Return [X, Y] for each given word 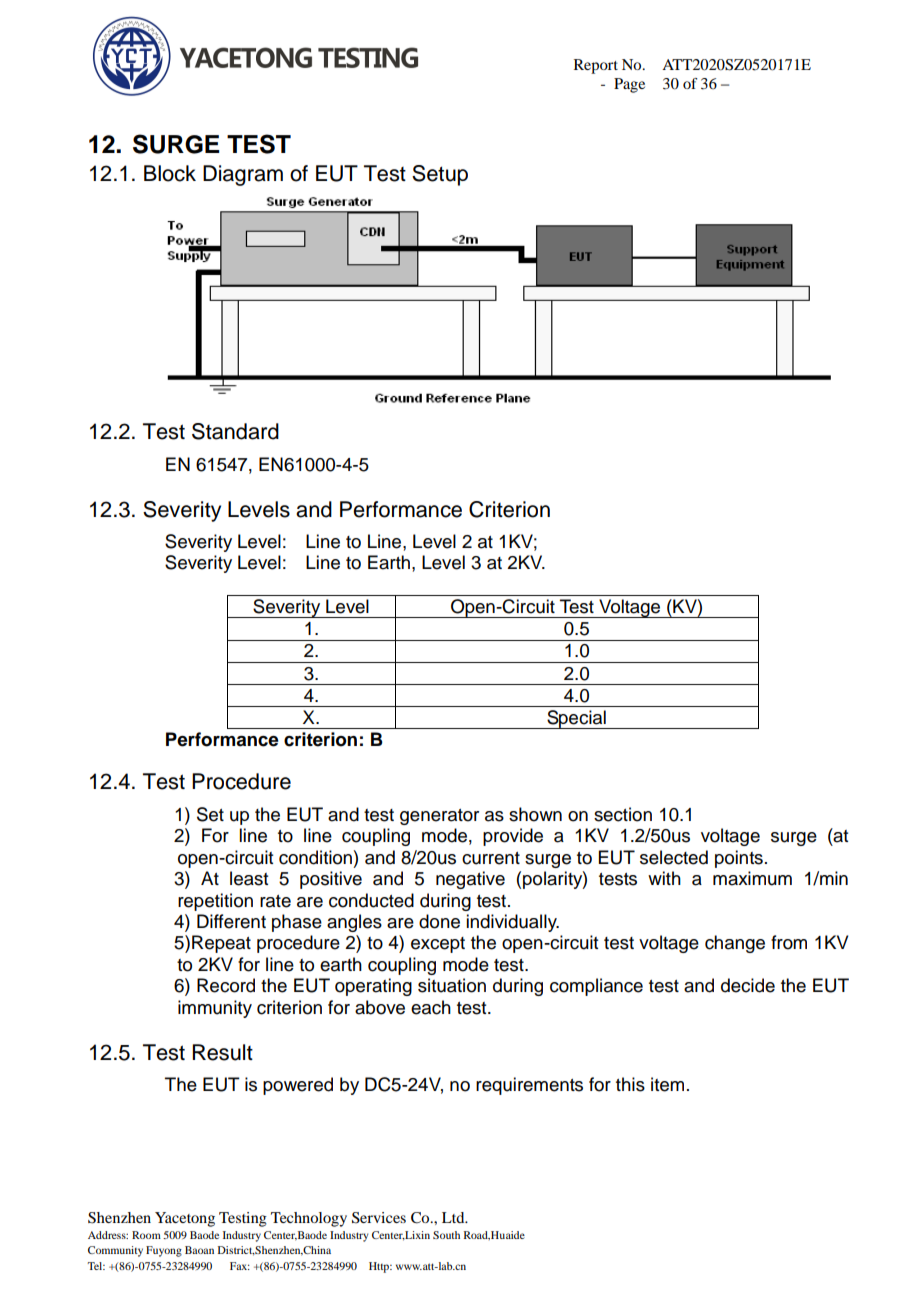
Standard [235, 431]
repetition [215, 902]
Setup [440, 175]
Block [170, 173]
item [667, 1084]
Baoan [199, 1250]
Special [576, 719]
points [739, 859]
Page [629, 85]
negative [470, 880]
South [446, 1235]
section [623, 814]
